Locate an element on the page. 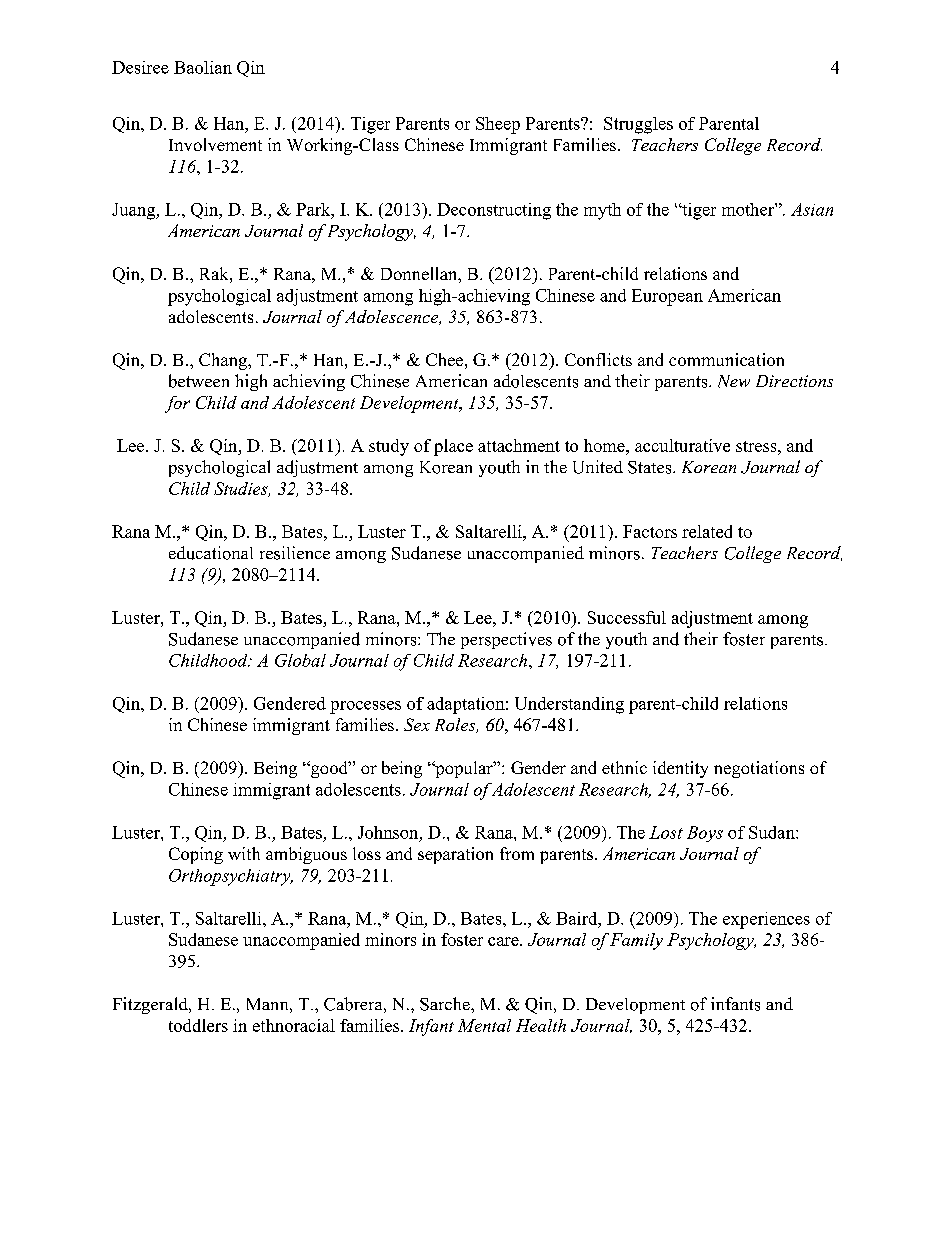 Image resolution: width=952 pixels, height=1233 pixels. educational is located at coordinates (211, 553).
